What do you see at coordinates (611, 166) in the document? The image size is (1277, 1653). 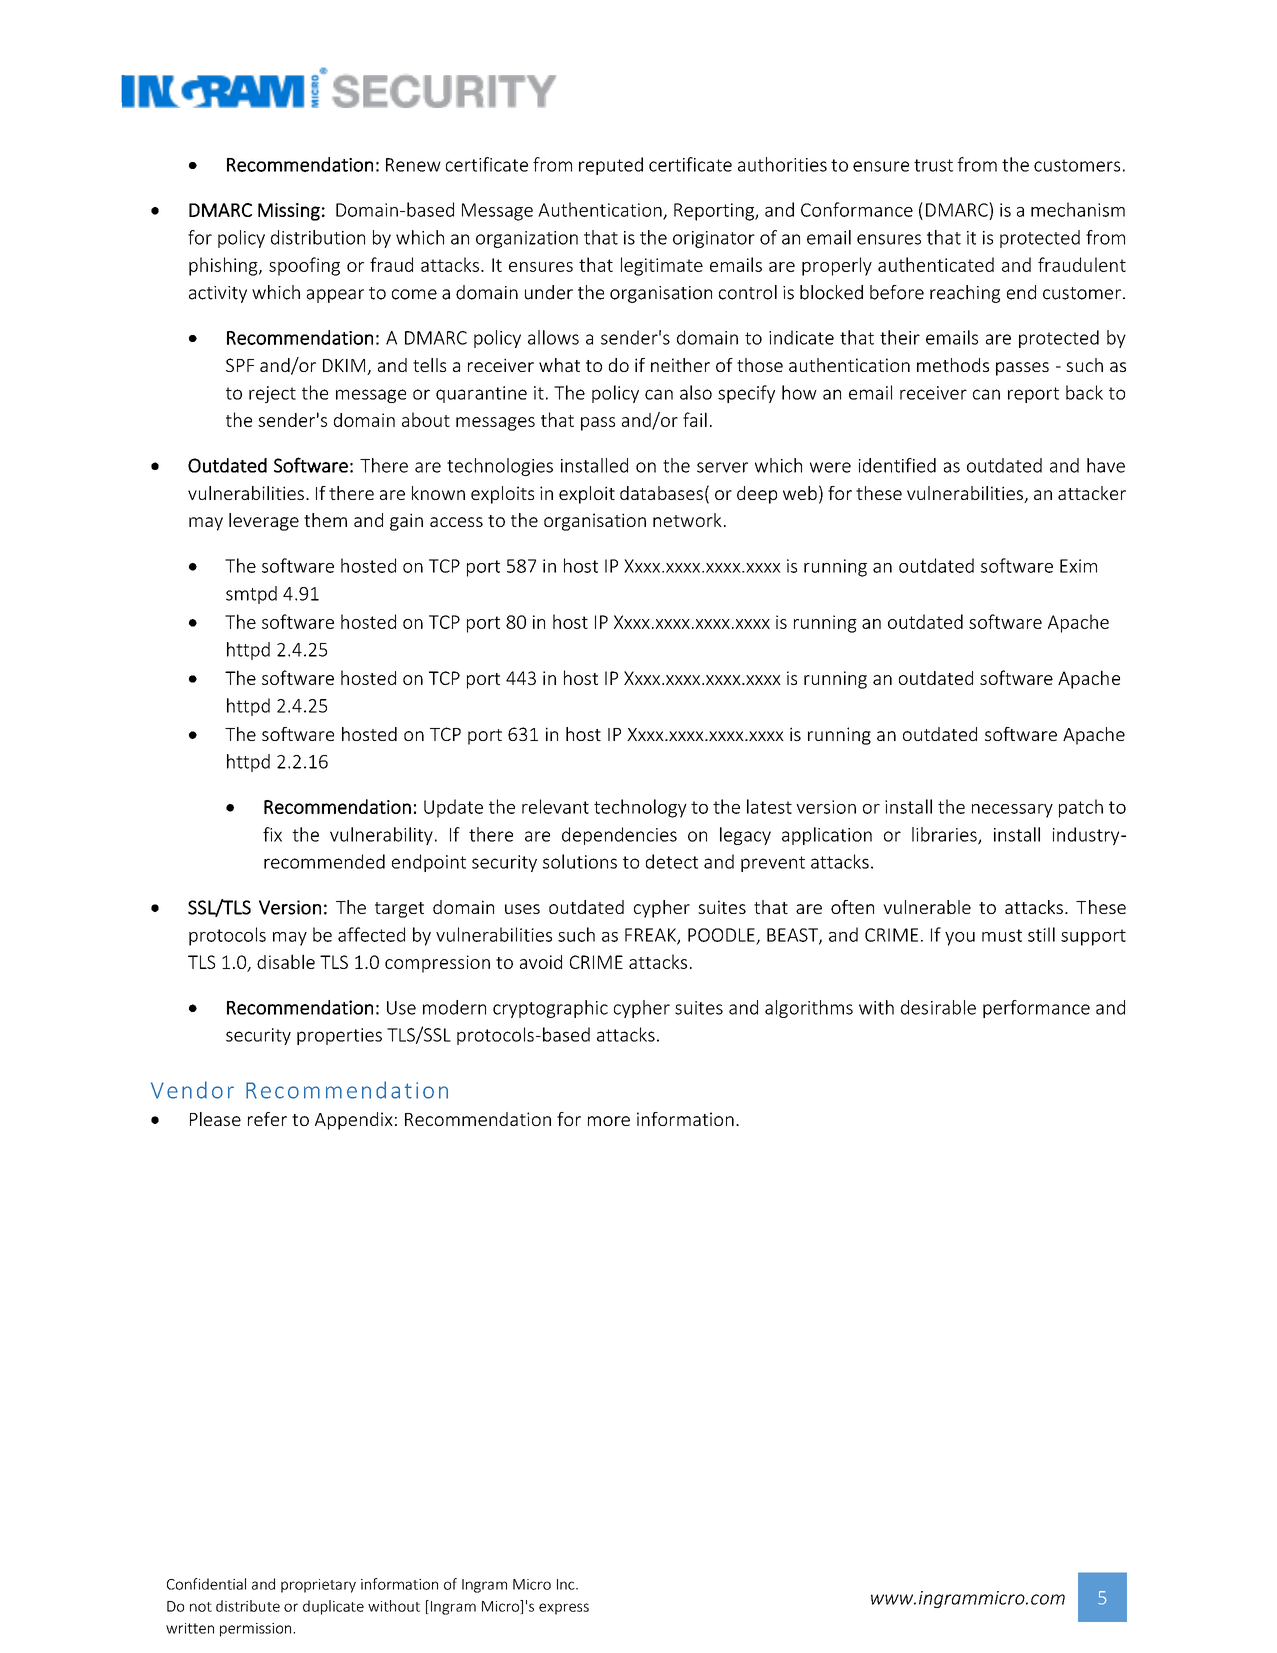 I see `reputed` at bounding box center [611, 166].
